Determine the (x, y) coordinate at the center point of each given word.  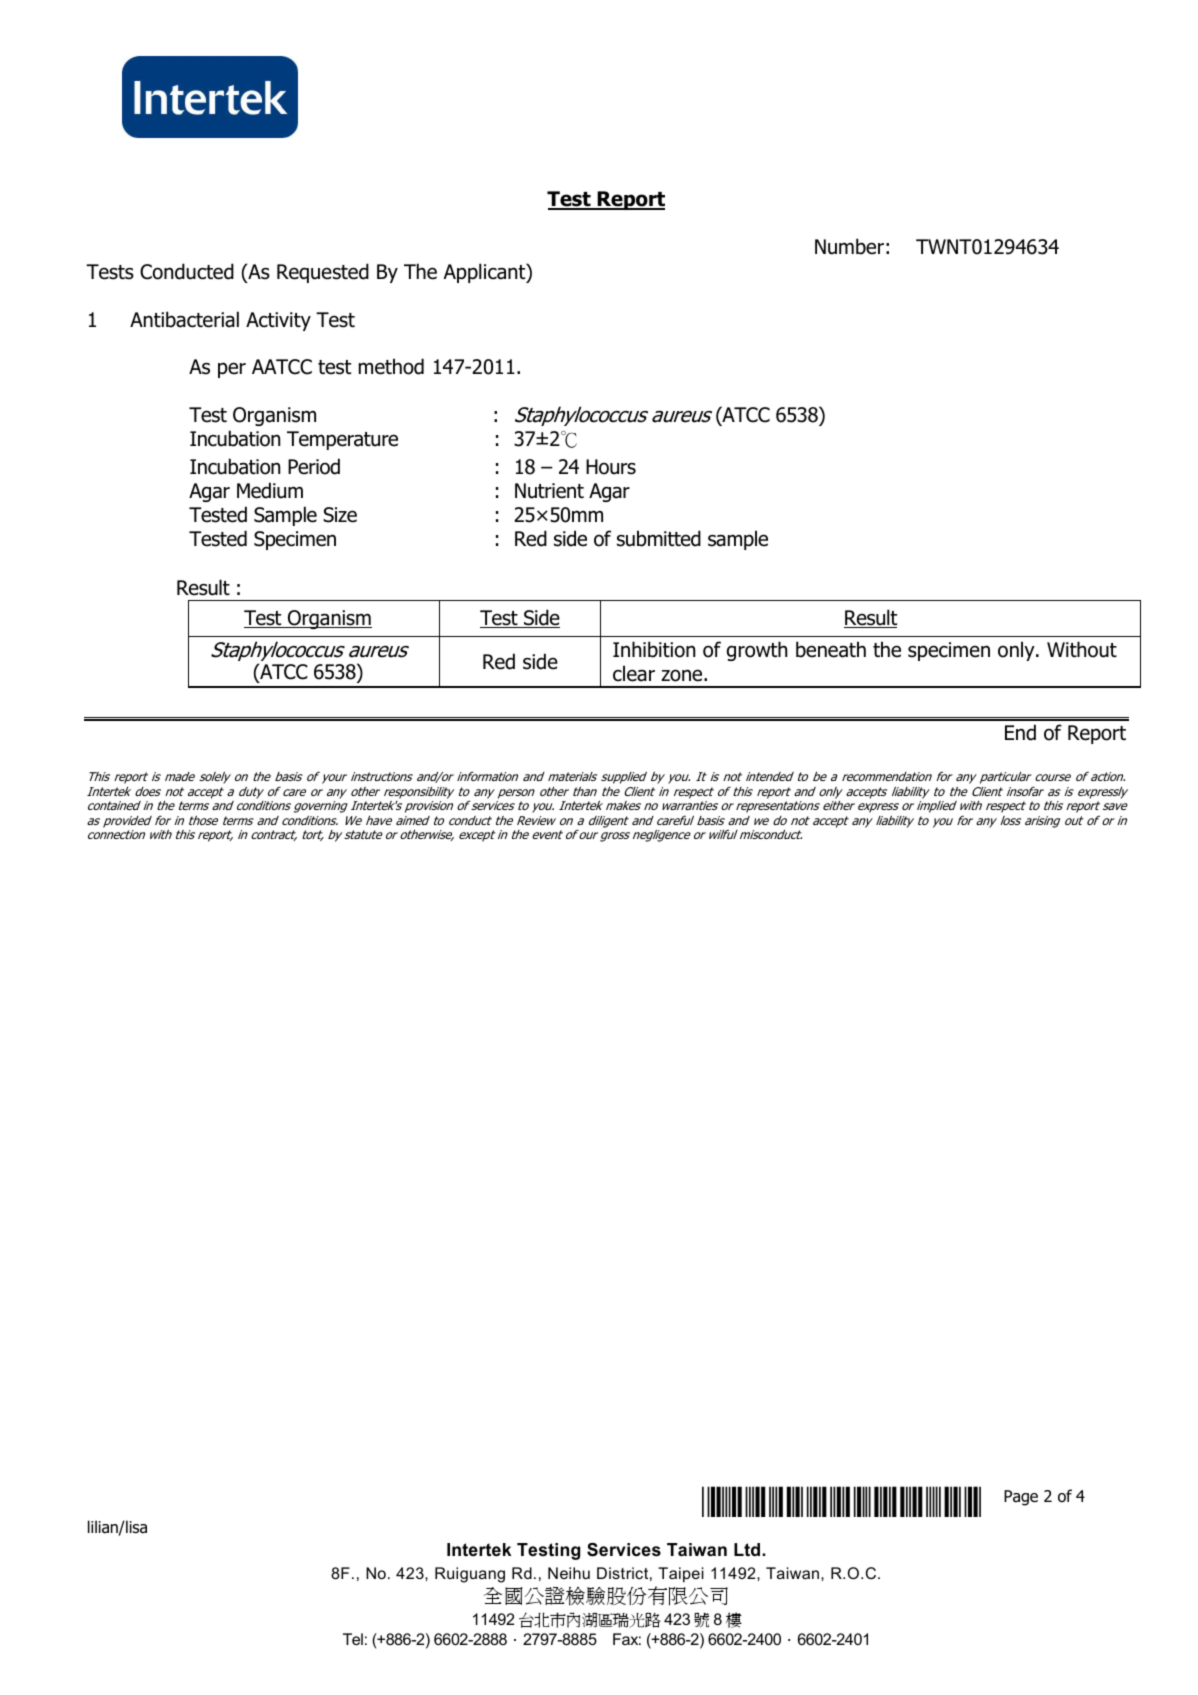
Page (1021, 1498)
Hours (611, 467)
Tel (353, 1639)
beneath (831, 649)
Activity (278, 321)
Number (849, 246)
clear (634, 673)
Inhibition (654, 649)
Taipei (681, 1575)
